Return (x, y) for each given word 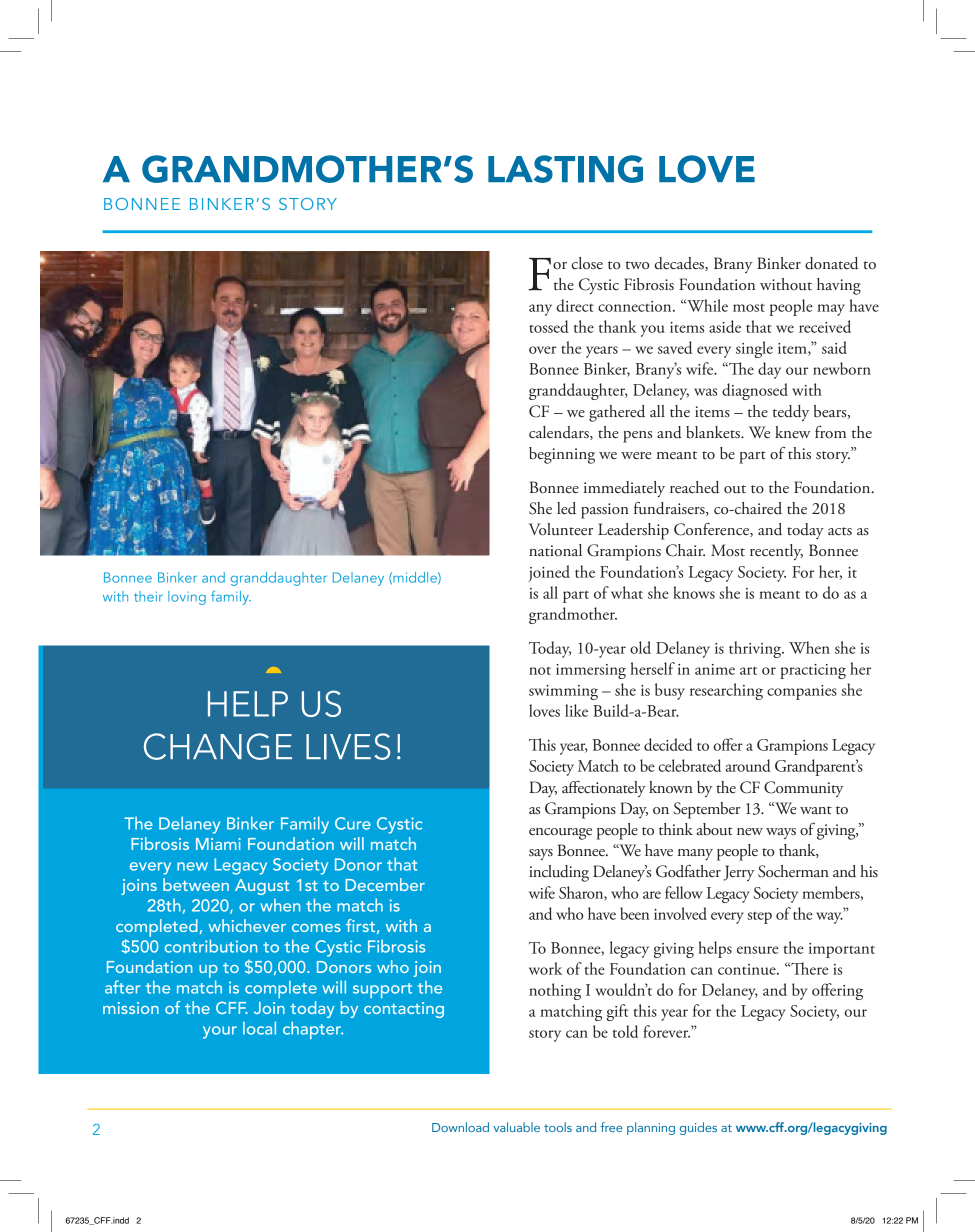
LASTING (565, 169)
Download (460, 1127)
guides (698, 1128)
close (587, 263)
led (566, 508)
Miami (218, 844)
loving (187, 598)
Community (804, 789)
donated (831, 263)
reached (694, 487)
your (220, 1032)
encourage (560, 834)
